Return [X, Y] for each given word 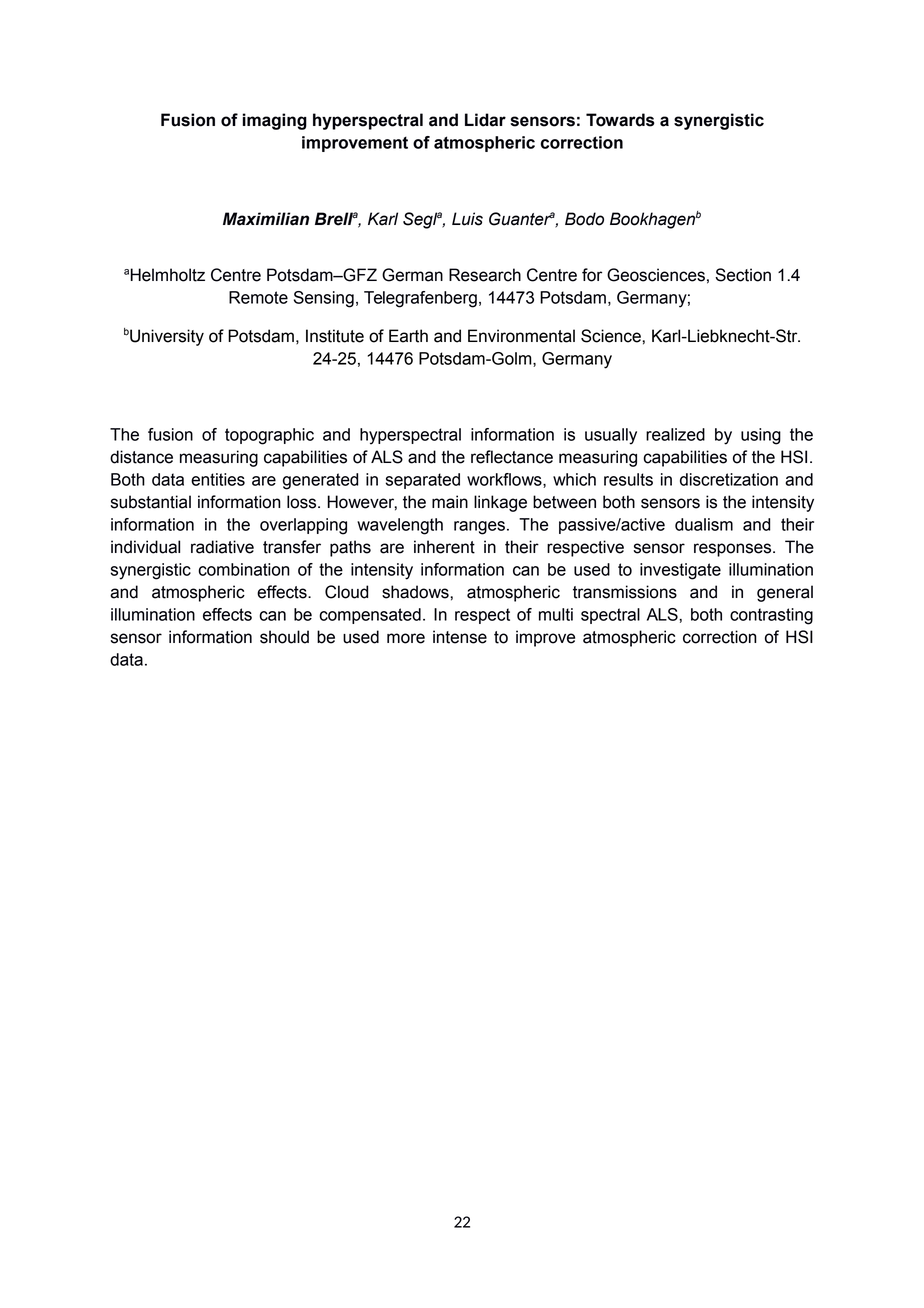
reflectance [512, 457]
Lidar [485, 120]
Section [743, 275]
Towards [620, 120]
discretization [729, 479]
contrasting [771, 616]
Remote [258, 297]
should [284, 637]
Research [485, 275]
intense [460, 637]
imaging [275, 121]
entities [218, 479]
